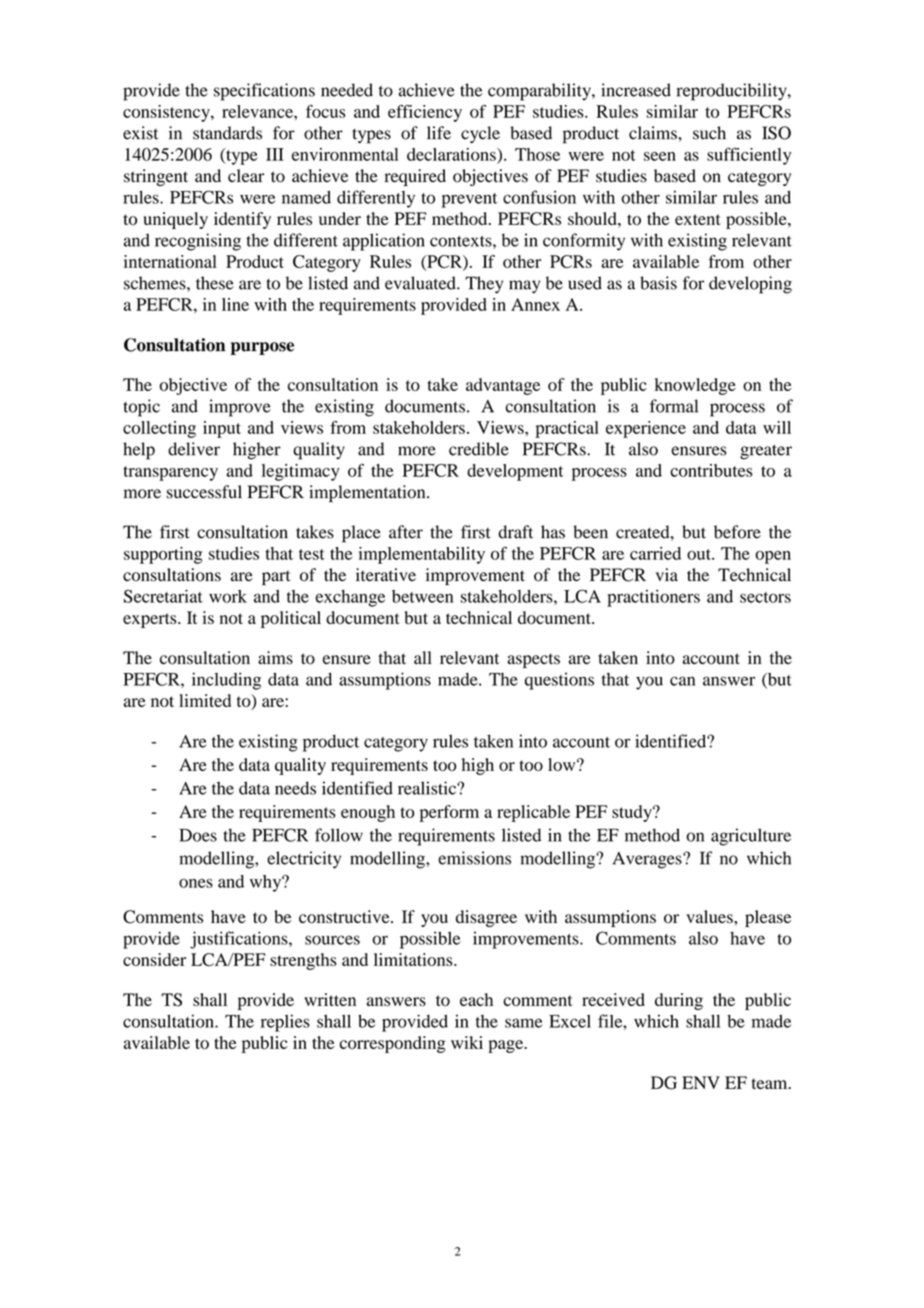  Describe the element at coordinates (235, 304) in the page. I see `line` at that location.
